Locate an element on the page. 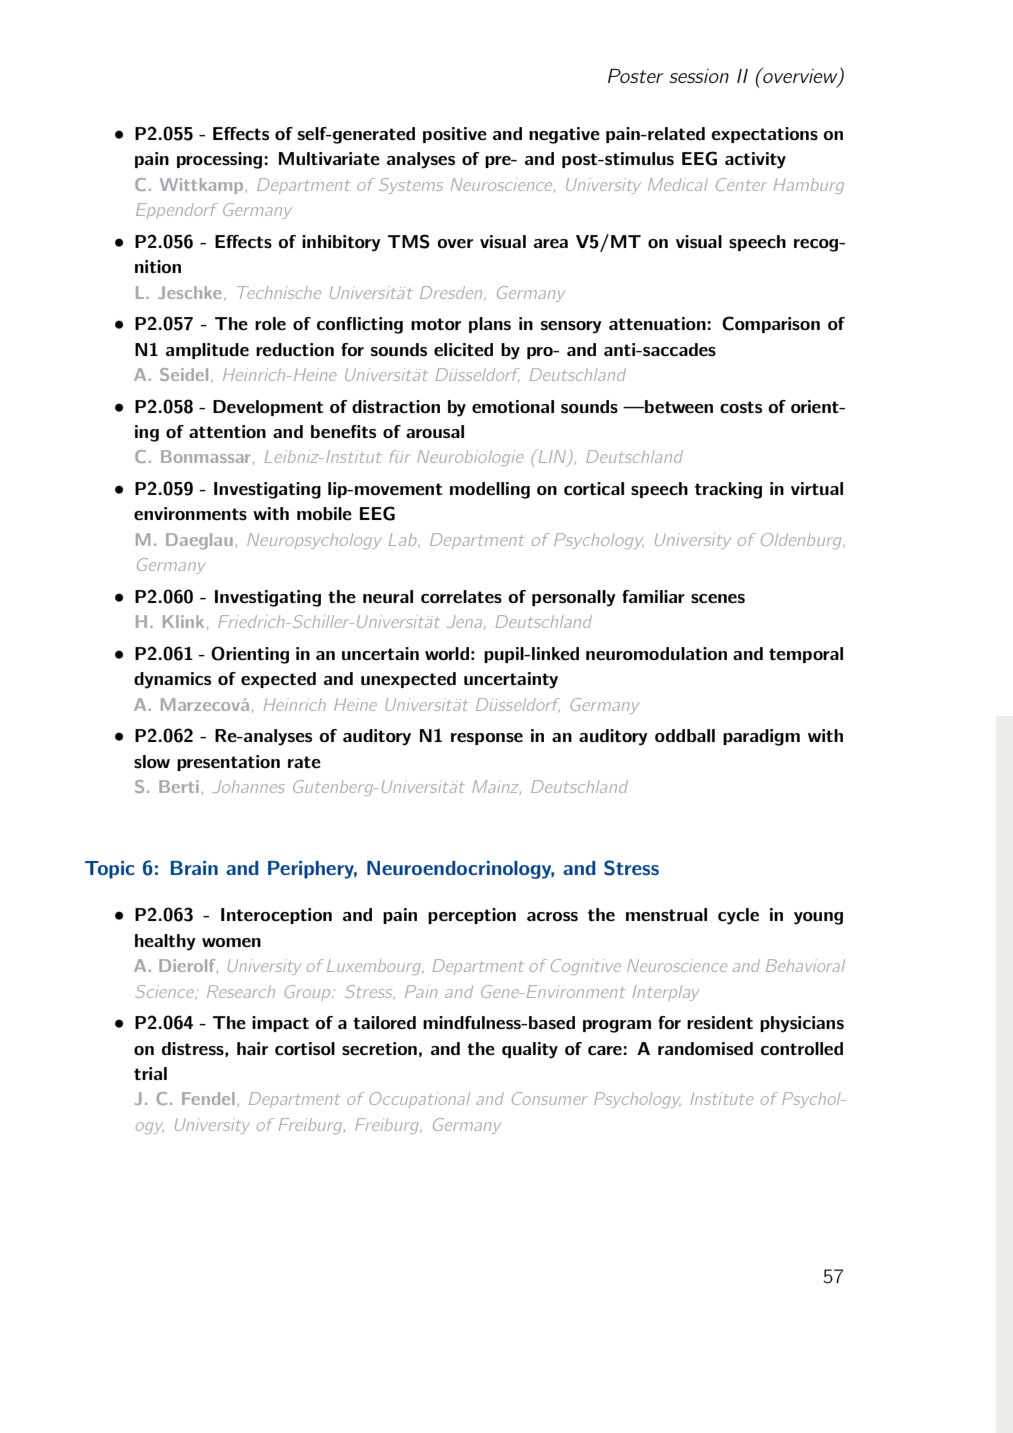 Image resolution: width=1013 pixels, height=1433 pixels. response is located at coordinates (487, 739).
